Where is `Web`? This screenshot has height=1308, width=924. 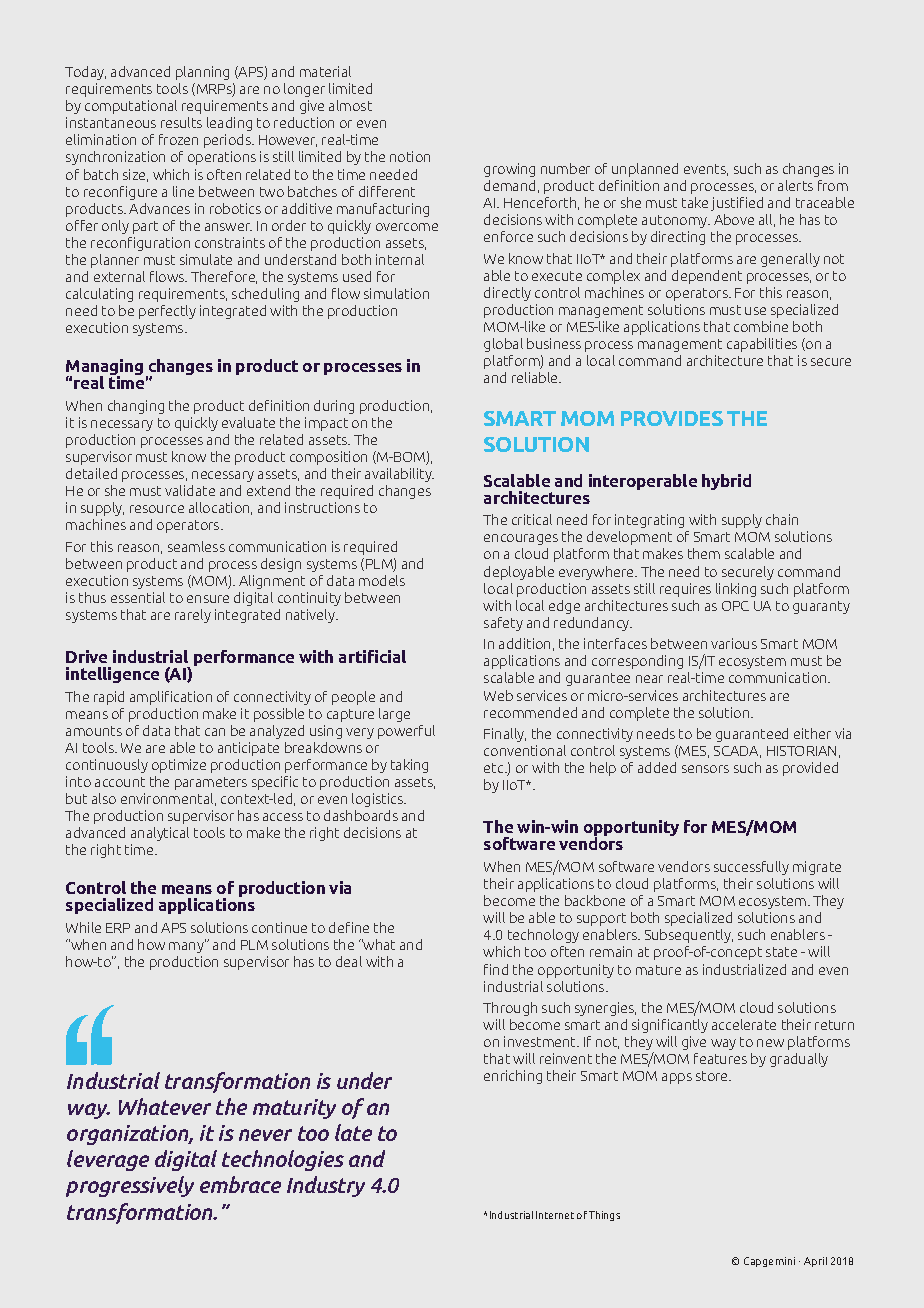 Web is located at coordinates (498, 695).
